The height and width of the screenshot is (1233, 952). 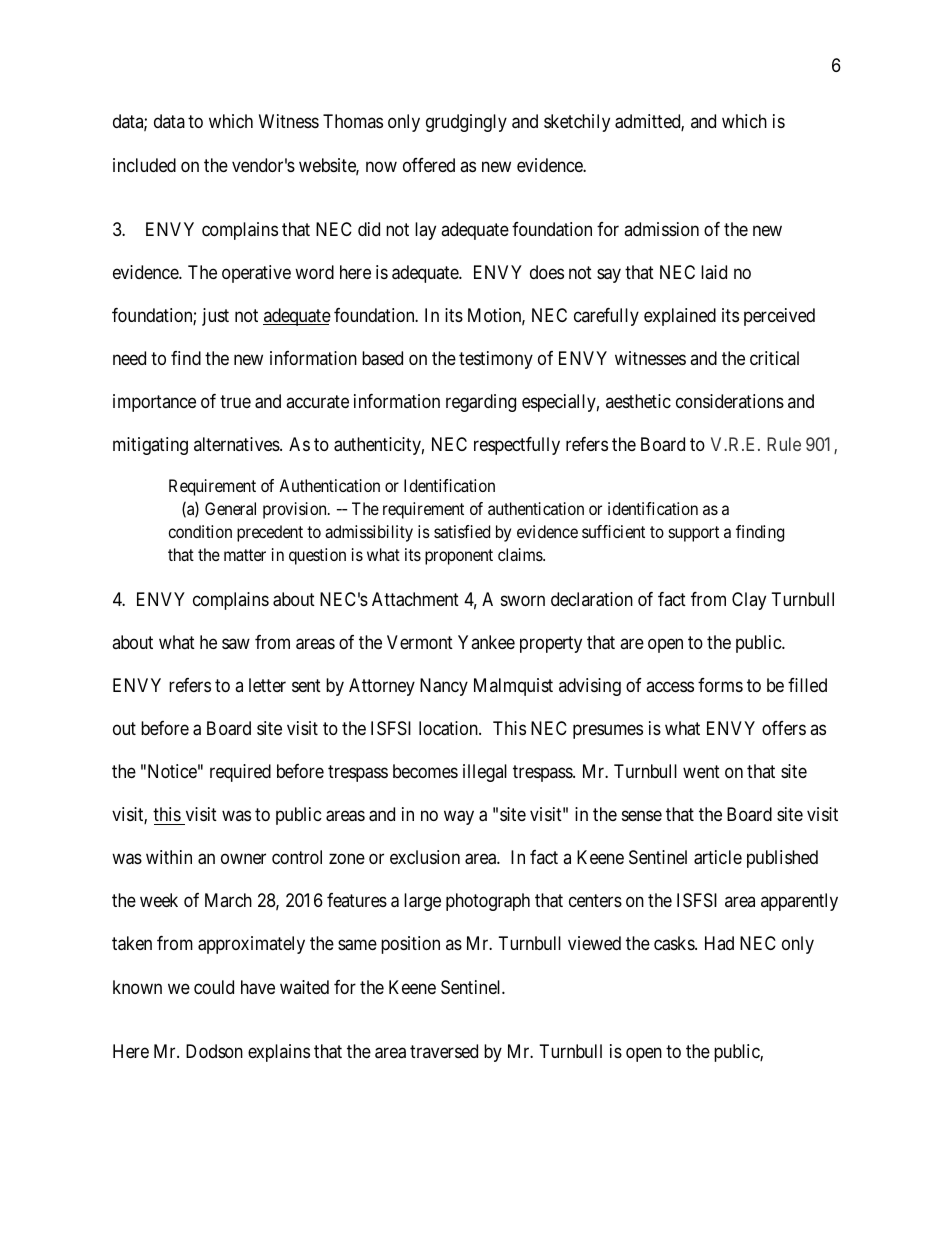 I want to click on article, so click(x=718, y=857).
